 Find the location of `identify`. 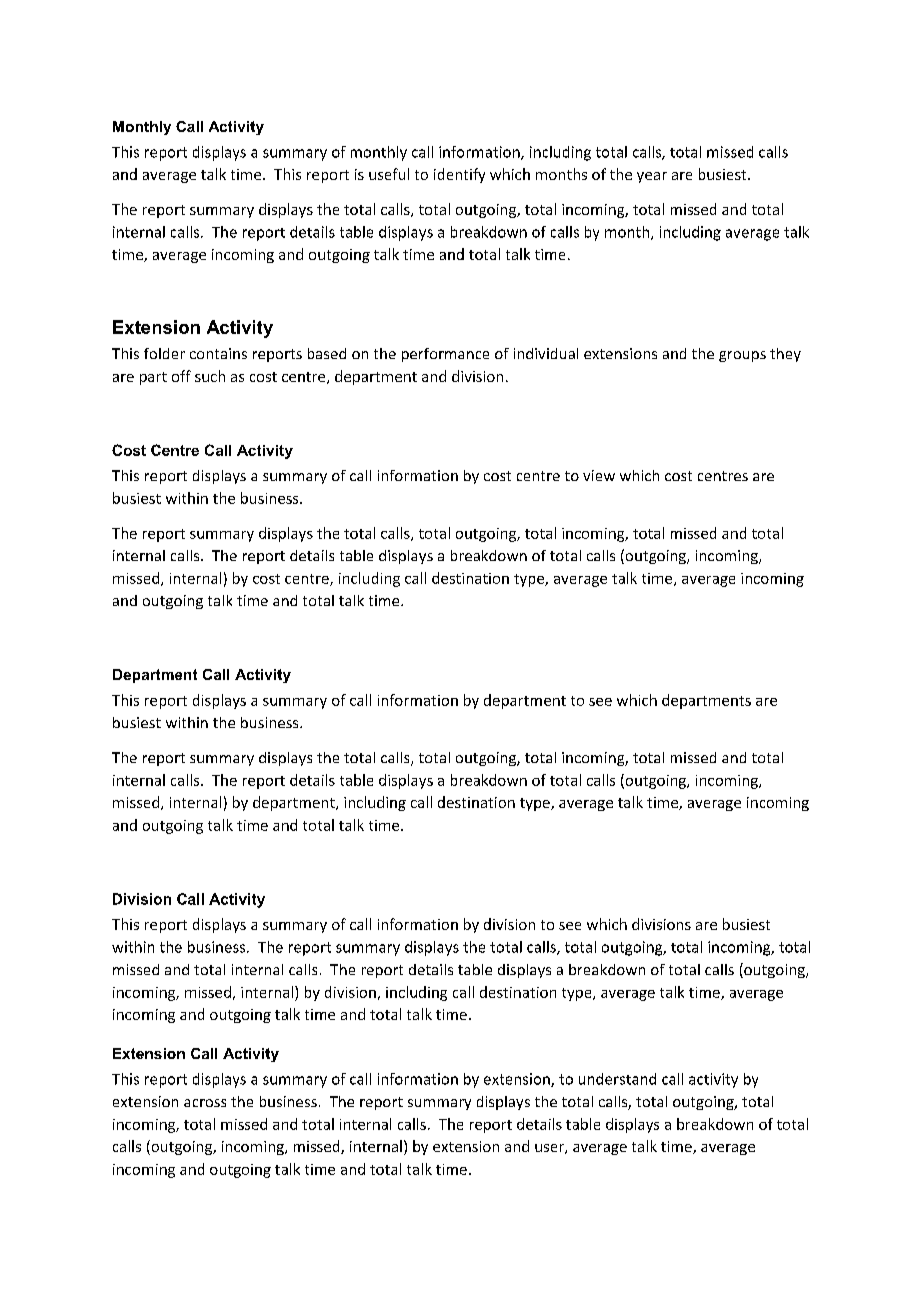

identify is located at coordinates (459, 175).
